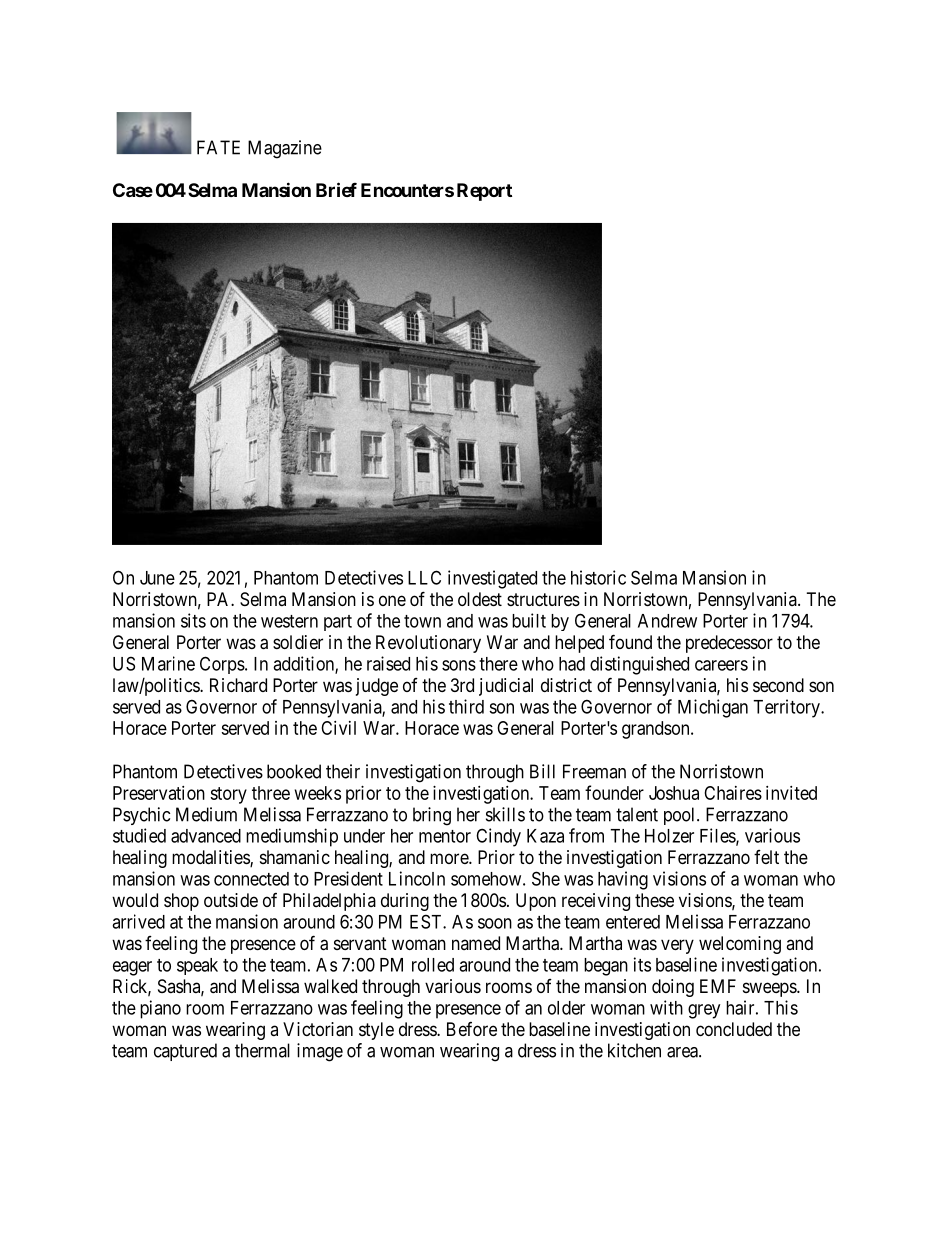  Describe the element at coordinates (472, 1029) in the document. I see `Before` at that location.
